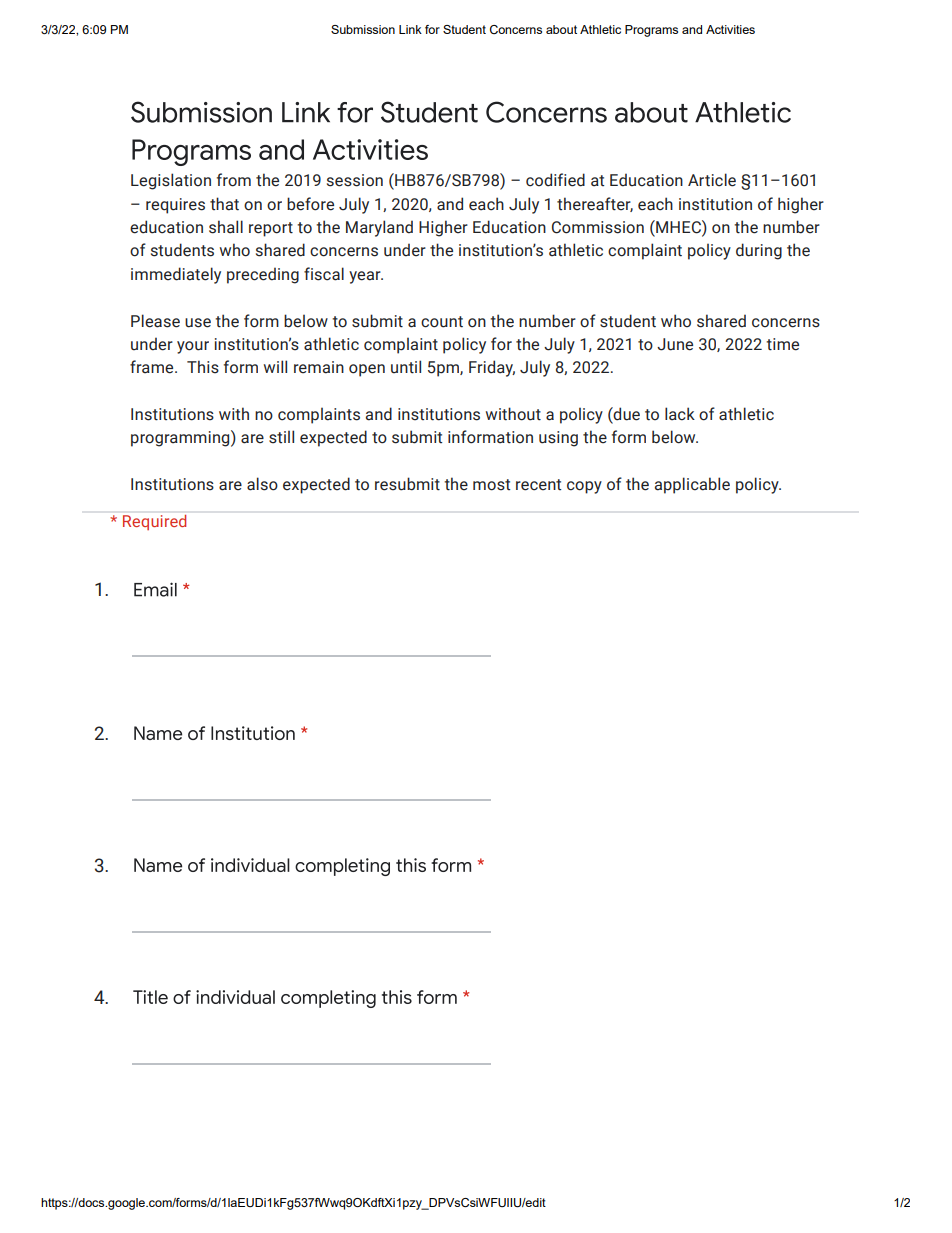 The height and width of the screenshot is (1233, 952). Describe the element at coordinates (491, 485) in the screenshot. I see `most` at that location.
